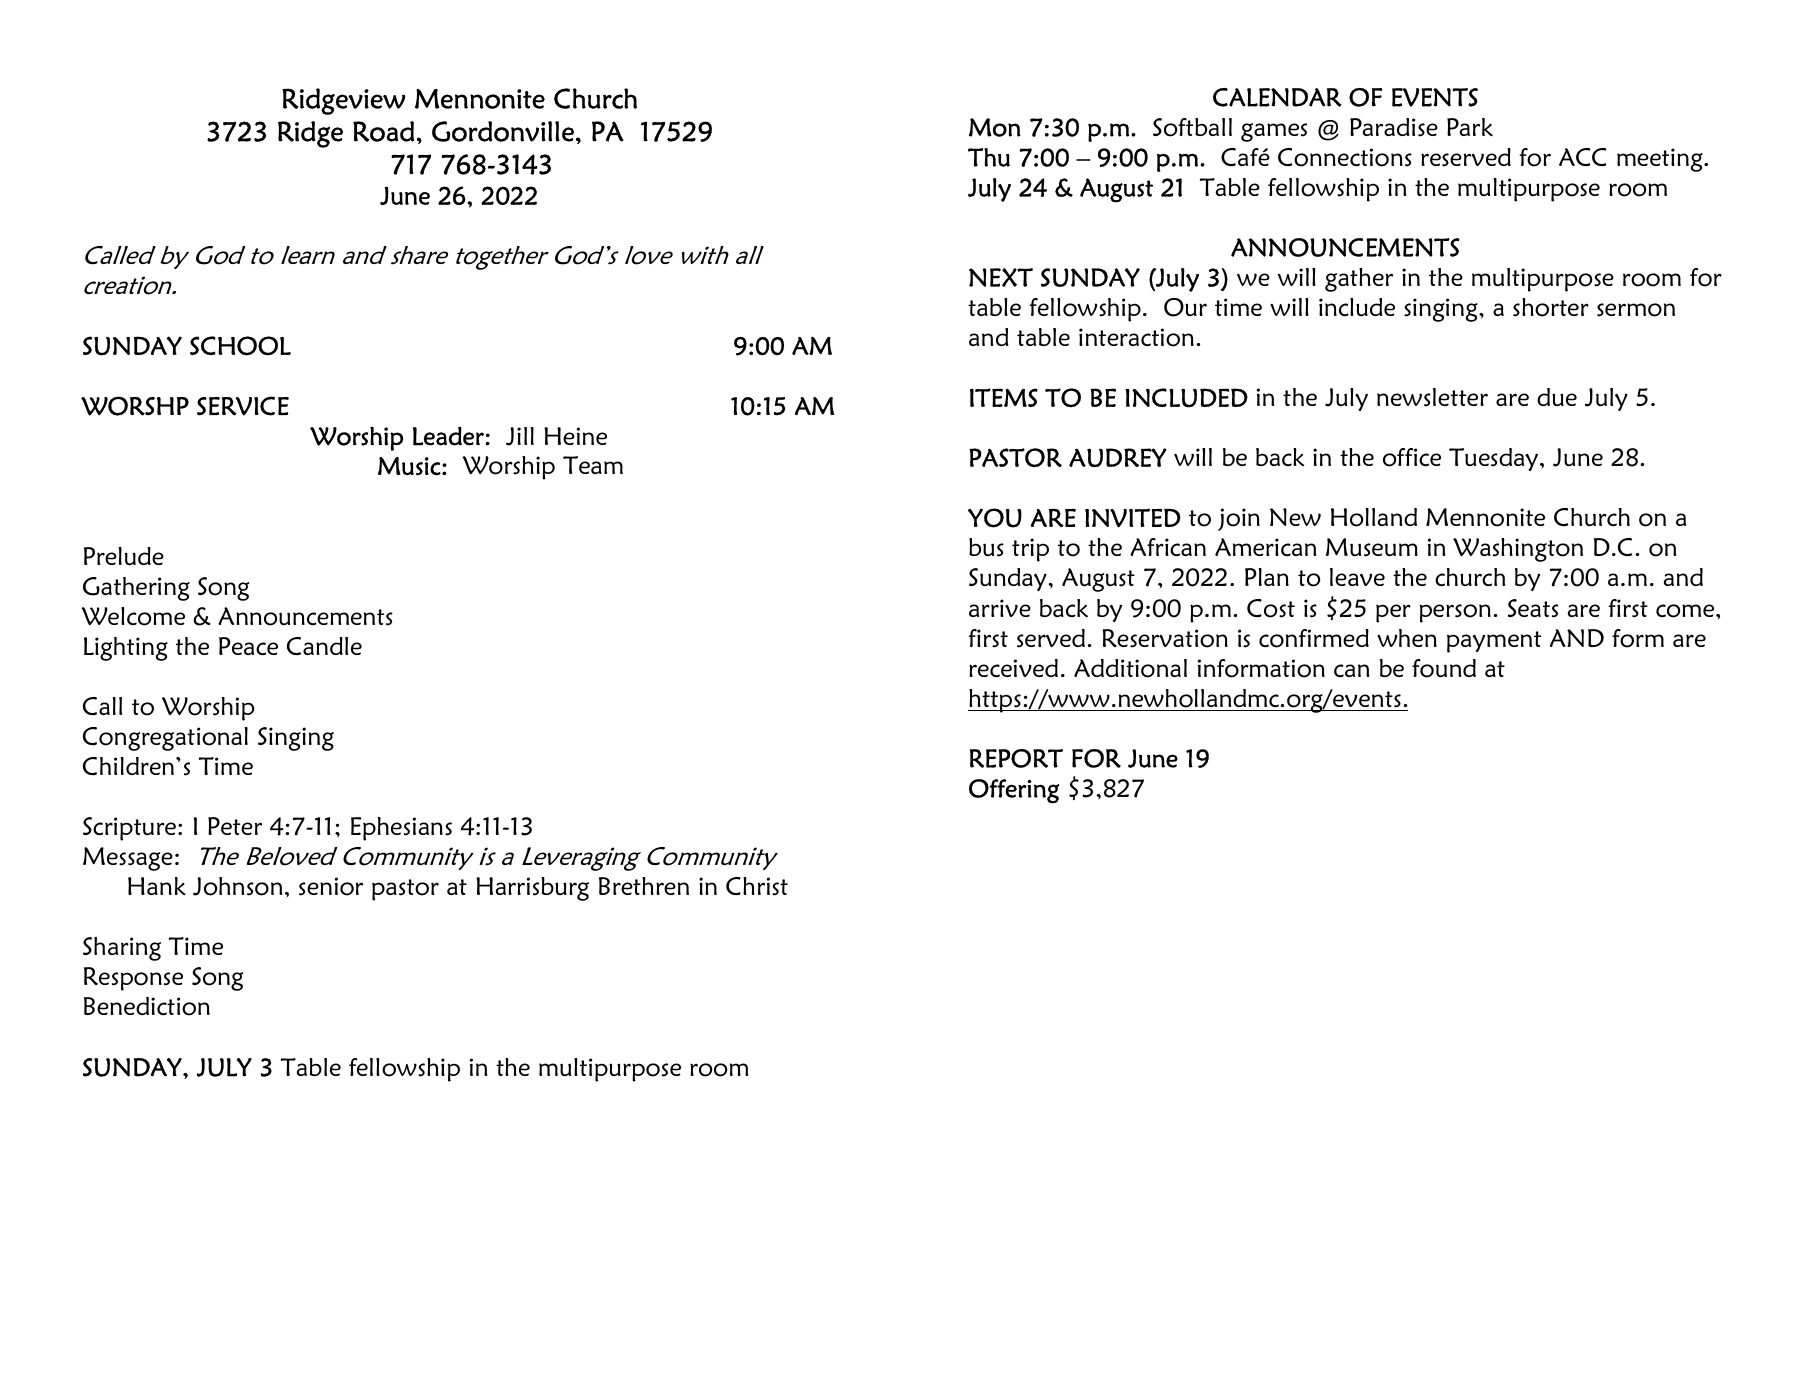 The width and height of the image is (1805, 1395). I want to click on Thu, so click(989, 157).
